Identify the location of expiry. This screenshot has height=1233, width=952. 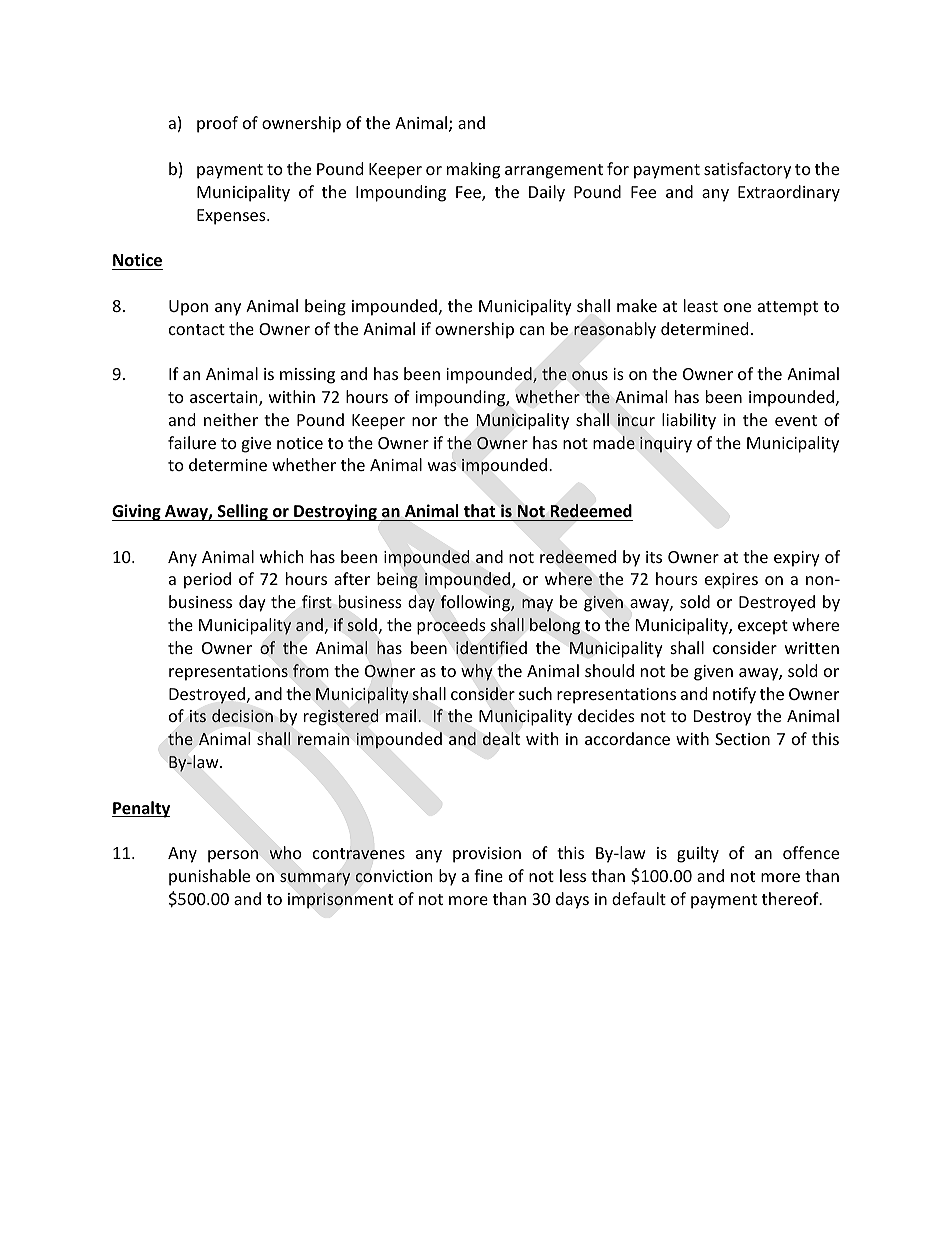
(797, 559).
